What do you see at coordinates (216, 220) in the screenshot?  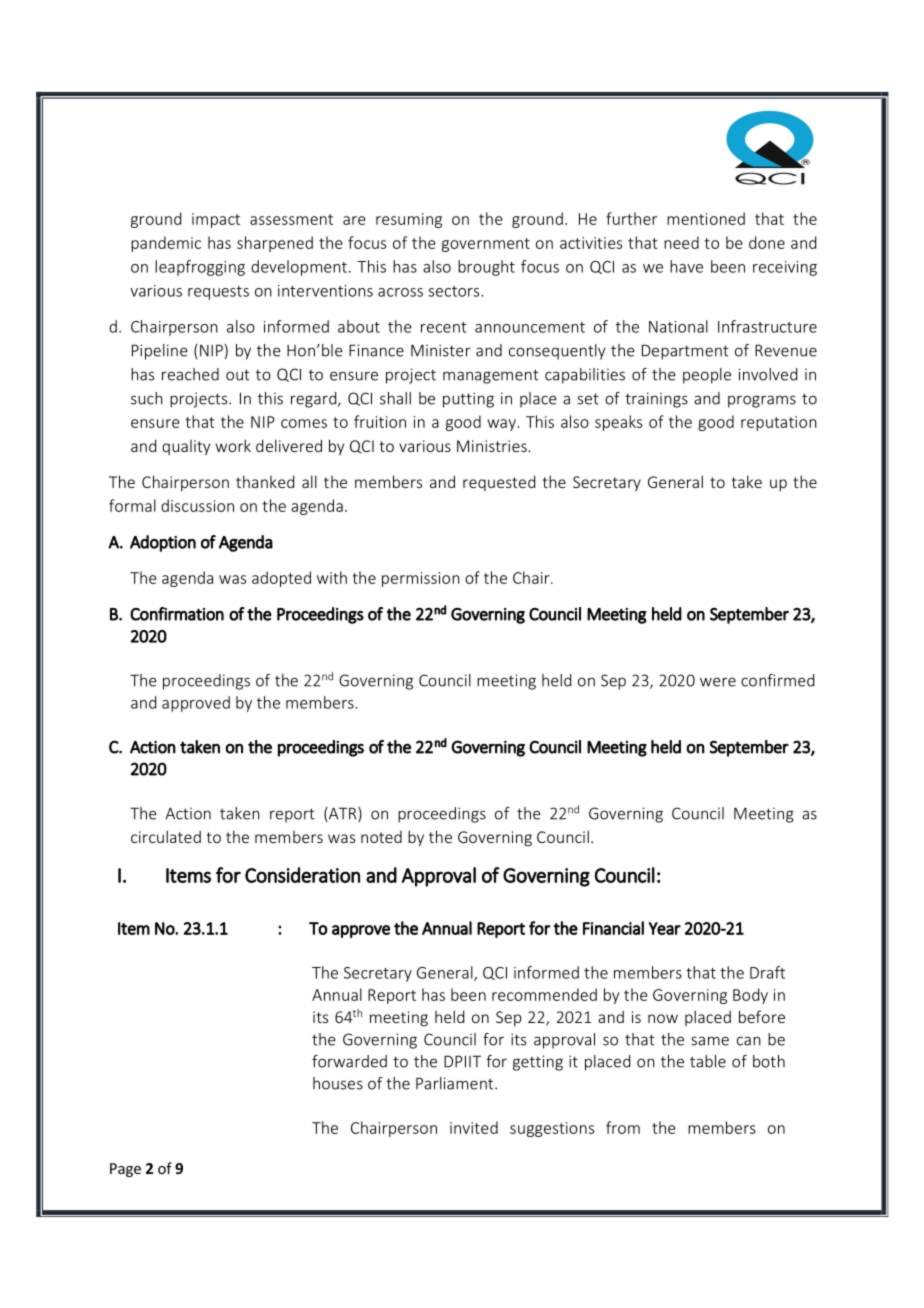 I see `impact` at bounding box center [216, 220].
